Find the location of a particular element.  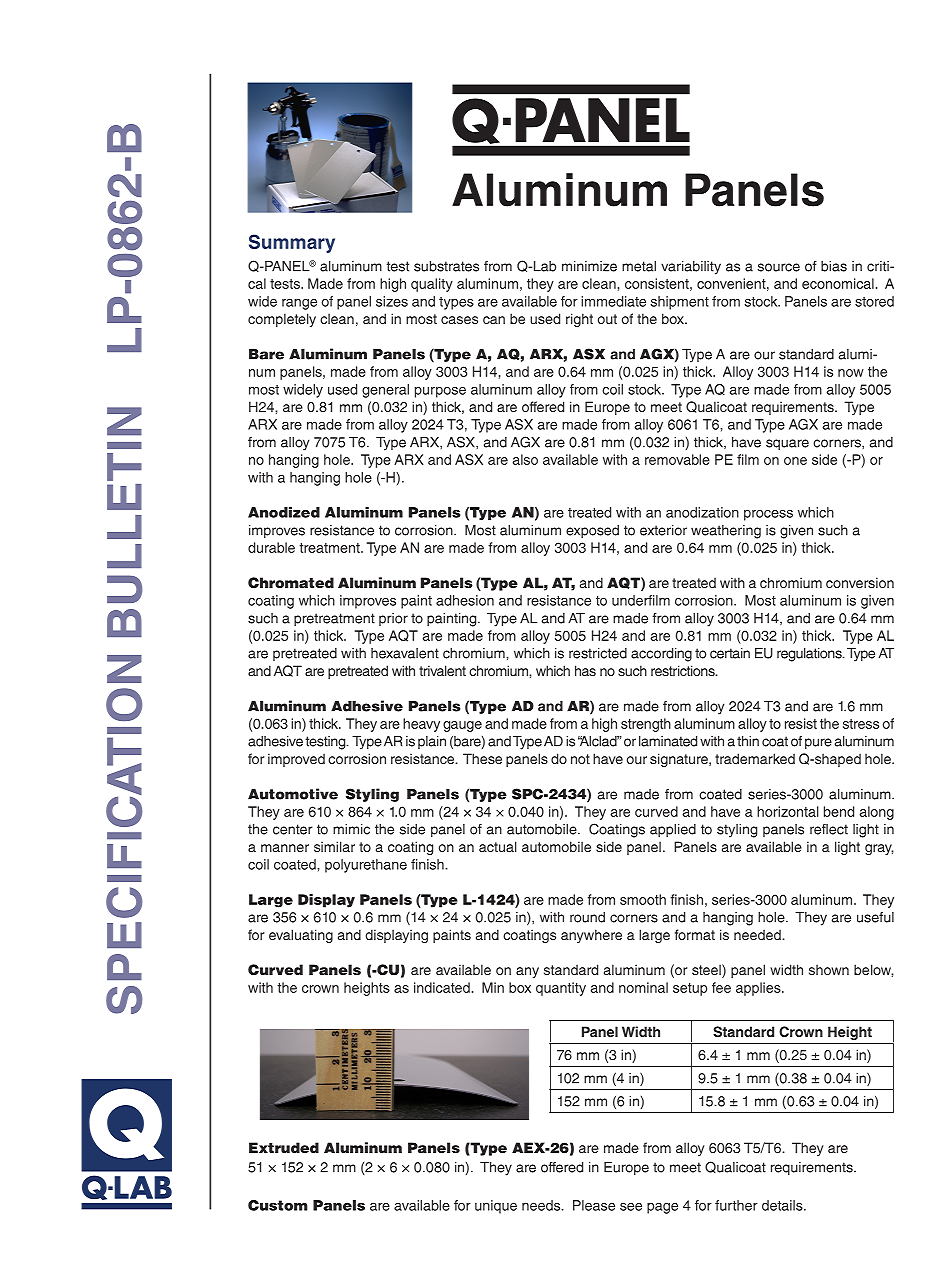

improved is located at coordinates (296, 760).
